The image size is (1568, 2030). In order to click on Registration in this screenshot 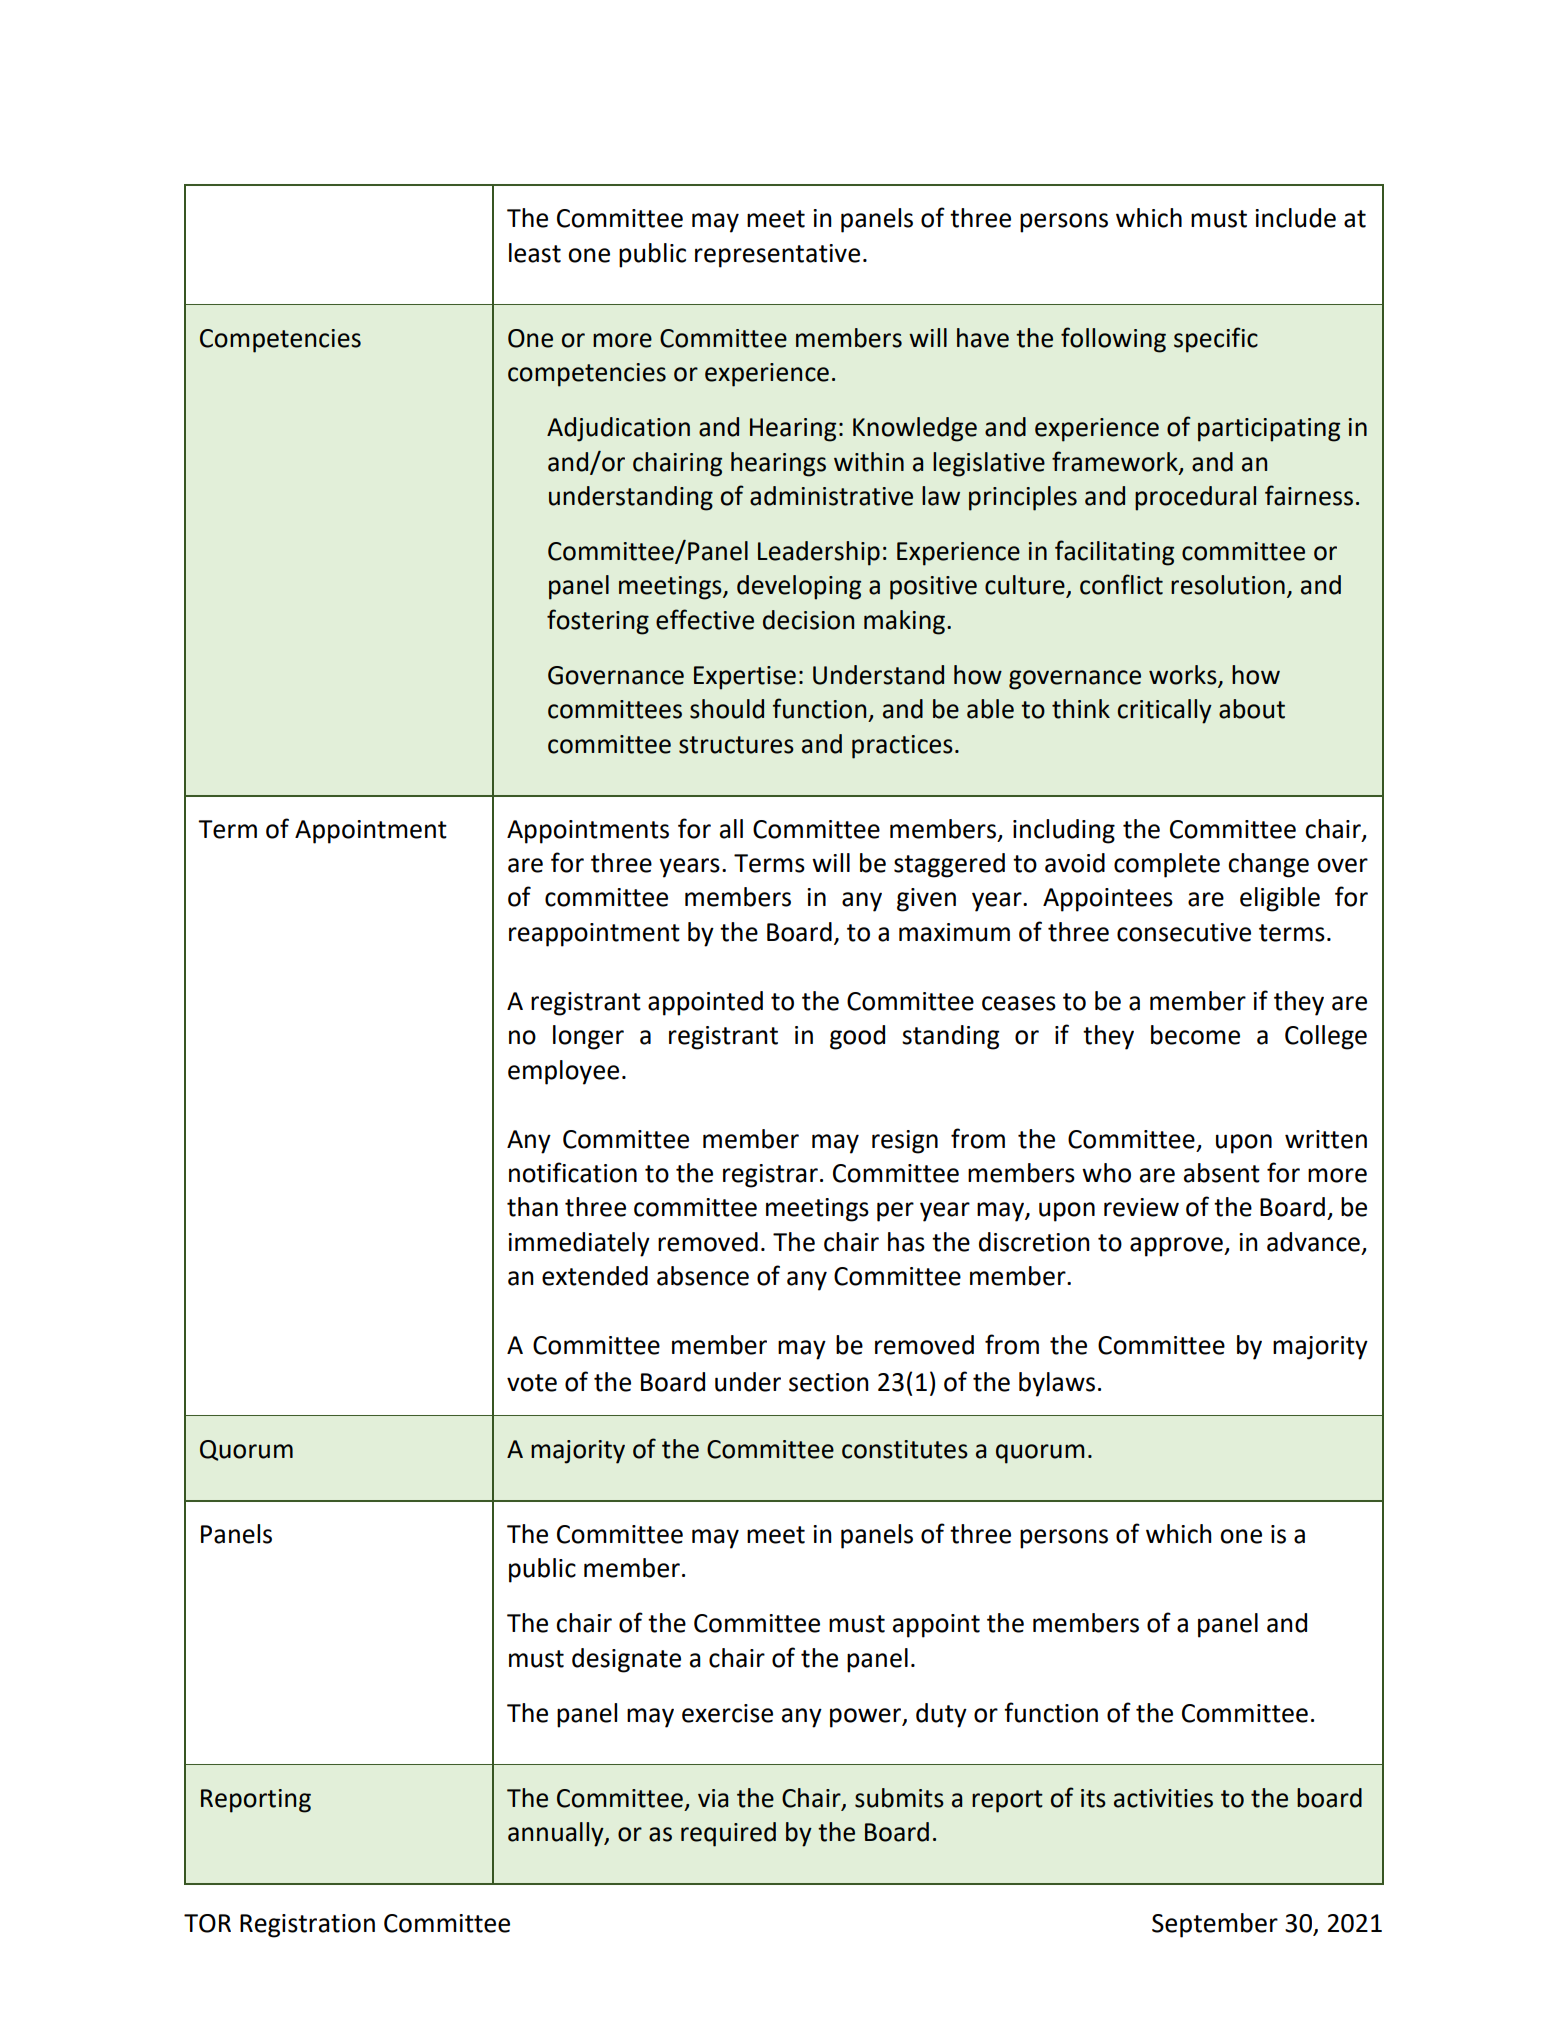, I will do `click(307, 1926)`.
